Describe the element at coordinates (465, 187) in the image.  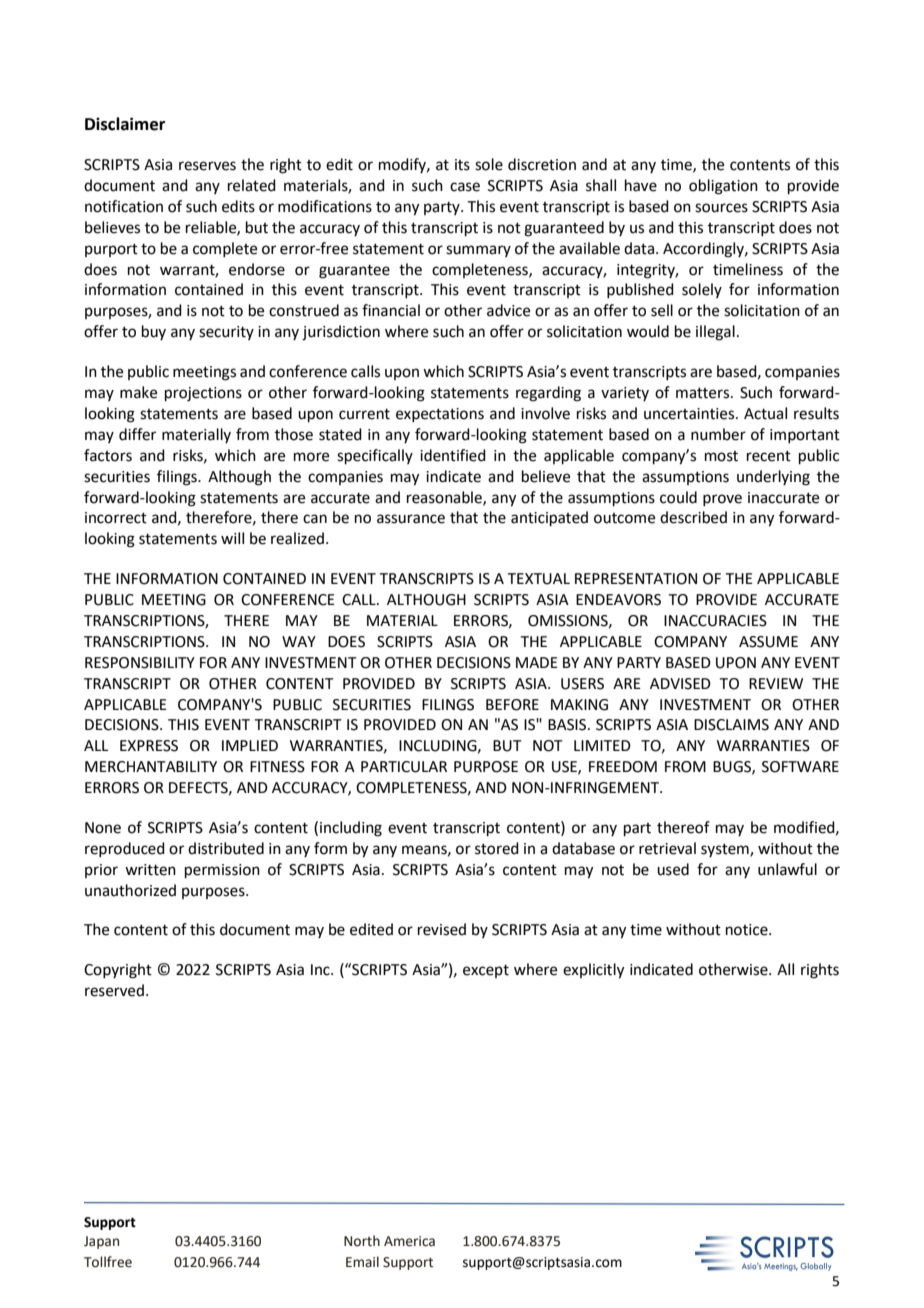
I see `case` at that location.
